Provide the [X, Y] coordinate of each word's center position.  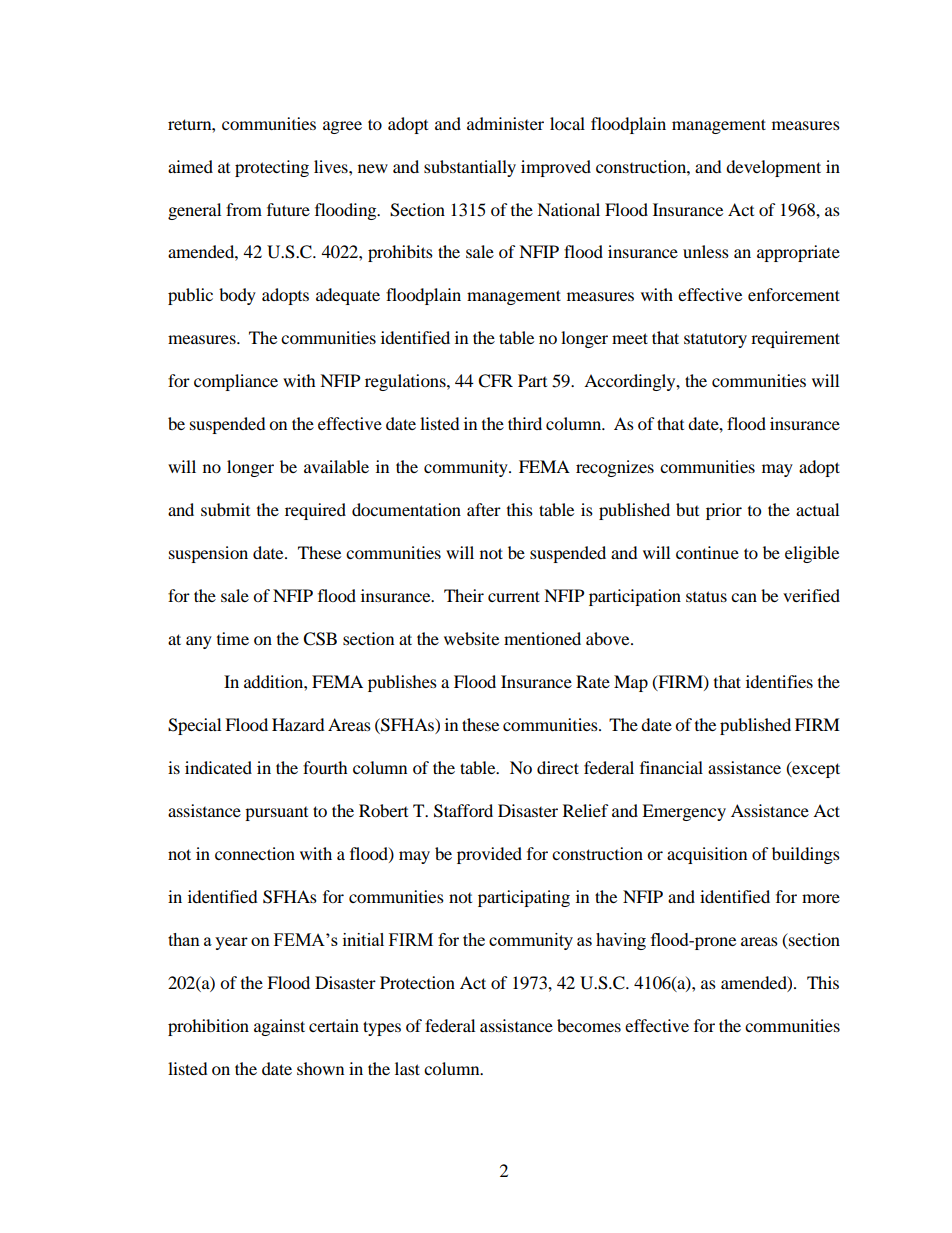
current [514, 596]
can [744, 597]
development [773, 168]
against [279, 1027]
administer [505, 123]
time [233, 638]
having [621, 941]
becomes [589, 1025]
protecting [272, 168]
